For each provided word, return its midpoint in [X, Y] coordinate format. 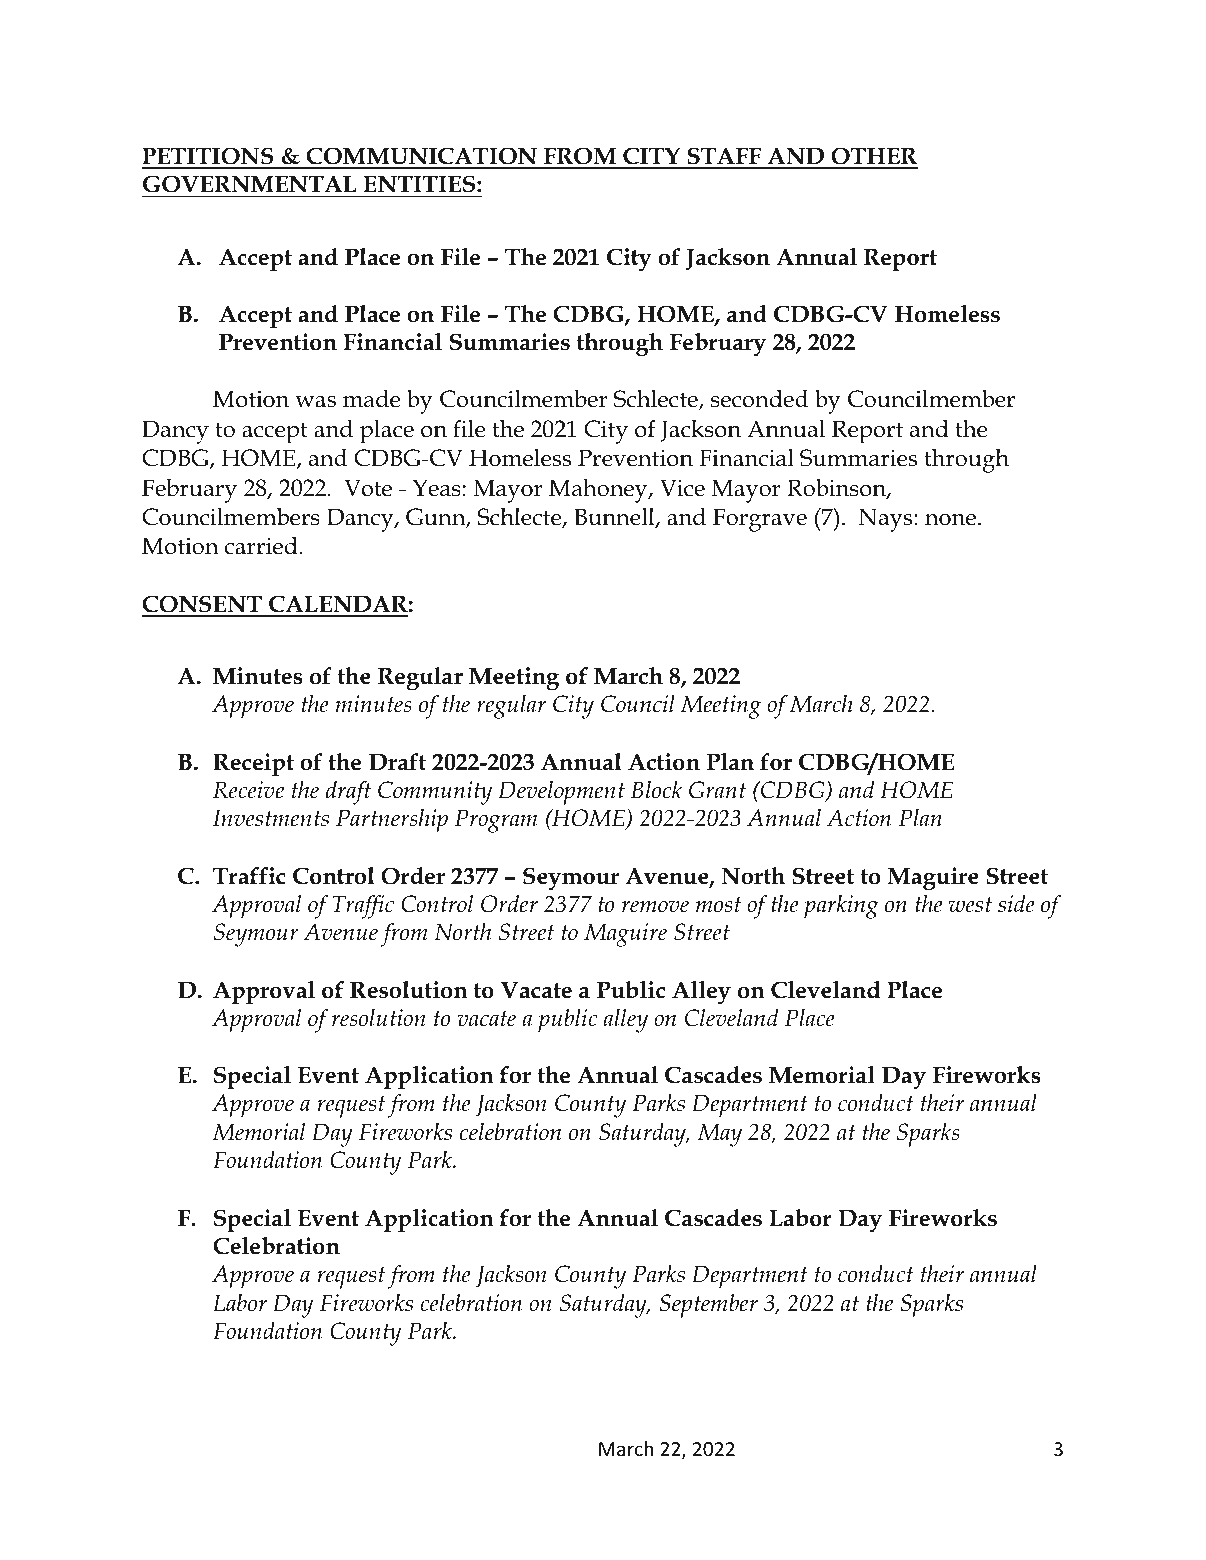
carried [262, 546]
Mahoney [599, 491]
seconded [759, 399]
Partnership [392, 821]
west [970, 905]
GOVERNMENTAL [250, 184]
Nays [887, 520]
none [950, 520]
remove [655, 907]
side [1016, 904]
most [718, 905]
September [709, 1306]
